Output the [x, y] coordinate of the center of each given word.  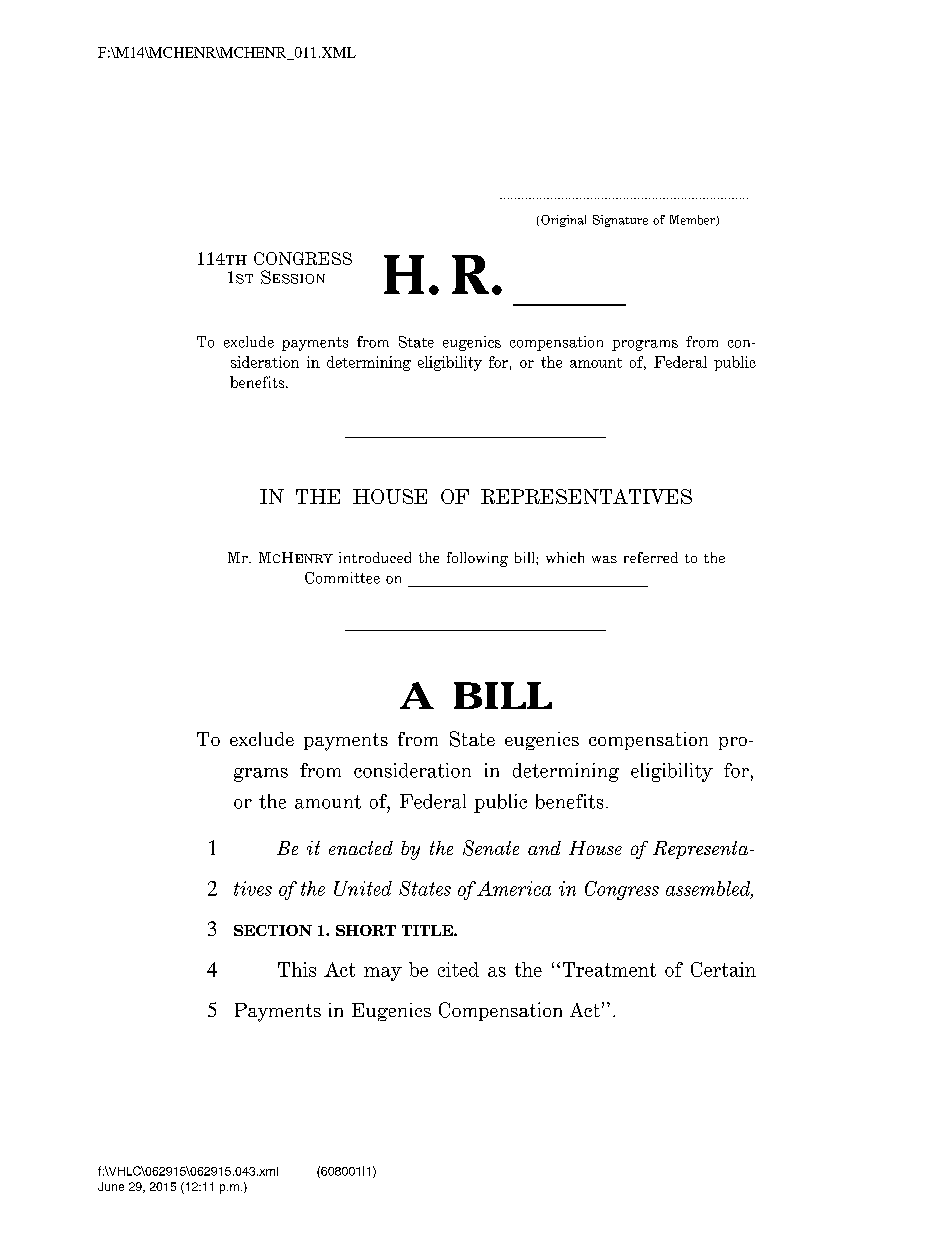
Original [563, 221]
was [604, 559]
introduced [375, 557]
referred [651, 557]
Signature [620, 221]
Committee [342, 578]
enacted [361, 848]
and [544, 848]
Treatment [609, 969]
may [383, 974]
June [111, 1186]
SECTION [273, 930]
